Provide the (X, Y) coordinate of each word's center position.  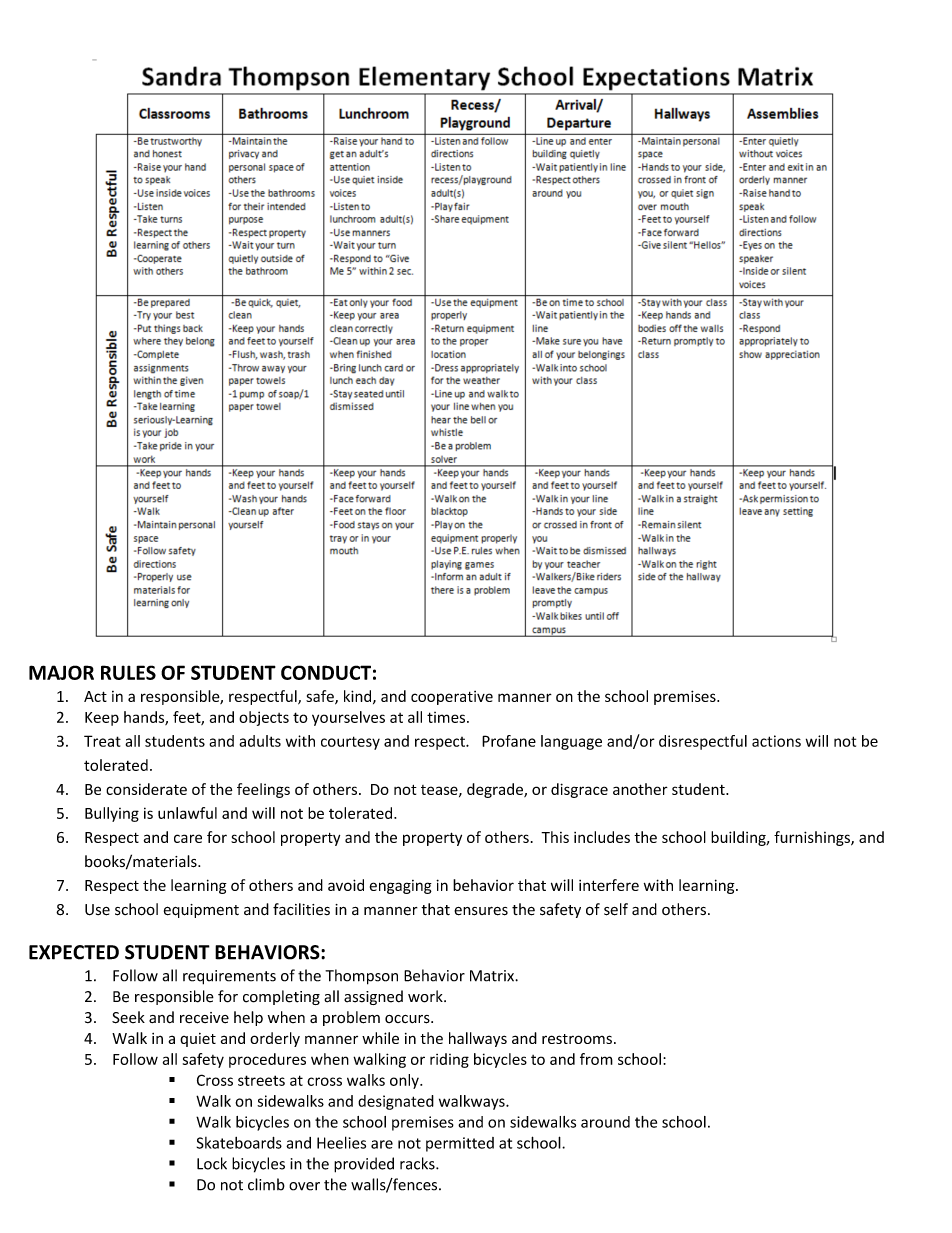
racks (418, 1163)
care (188, 838)
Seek (128, 1017)
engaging (401, 887)
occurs (408, 1019)
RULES (128, 672)
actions (776, 741)
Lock (212, 1163)
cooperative (452, 698)
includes (602, 837)
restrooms (577, 1039)
